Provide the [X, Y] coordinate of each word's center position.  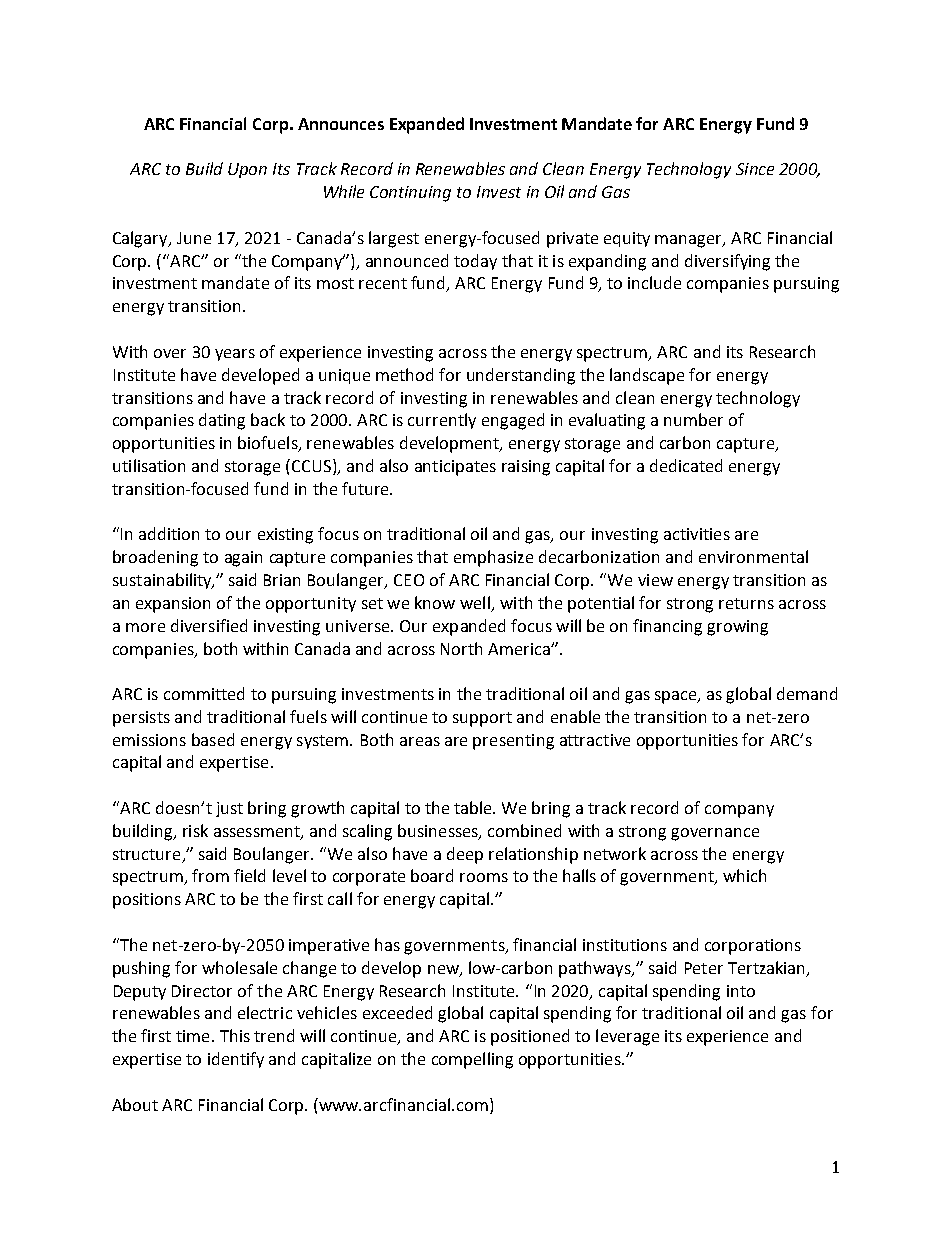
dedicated [686, 465]
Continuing [410, 194]
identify [236, 1060]
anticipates [455, 468]
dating [222, 421]
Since [755, 169]
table [474, 807]
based [213, 739]
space [677, 697]
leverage [627, 1037]
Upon [247, 170]
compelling [472, 1060]
